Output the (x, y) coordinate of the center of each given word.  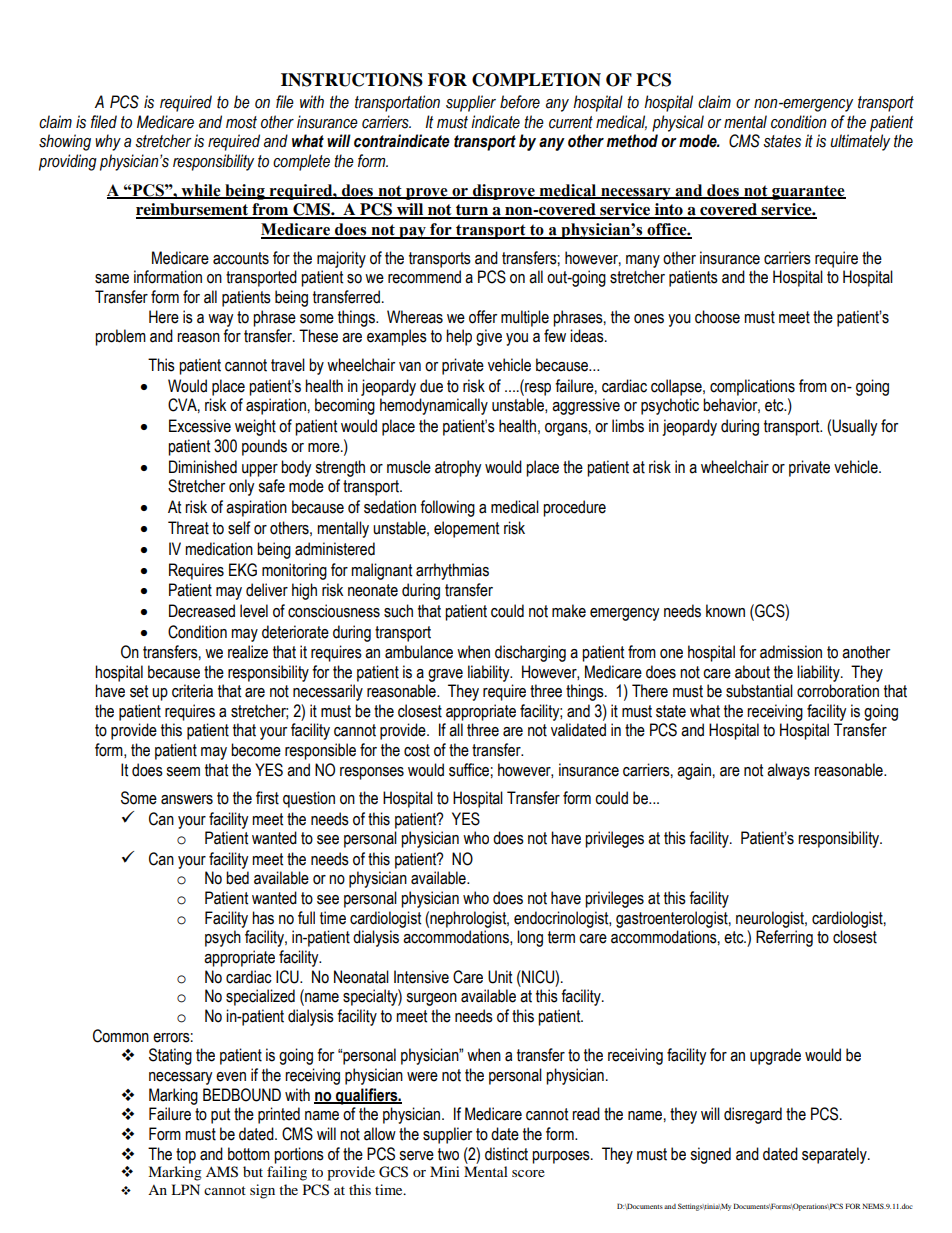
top (186, 1156)
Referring (784, 938)
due (431, 386)
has (263, 918)
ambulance (419, 652)
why (108, 142)
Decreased (202, 611)
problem (120, 337)
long (530, 938)
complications (752, 387)
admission (791, 652)
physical (678, 123)
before (520, 102)
